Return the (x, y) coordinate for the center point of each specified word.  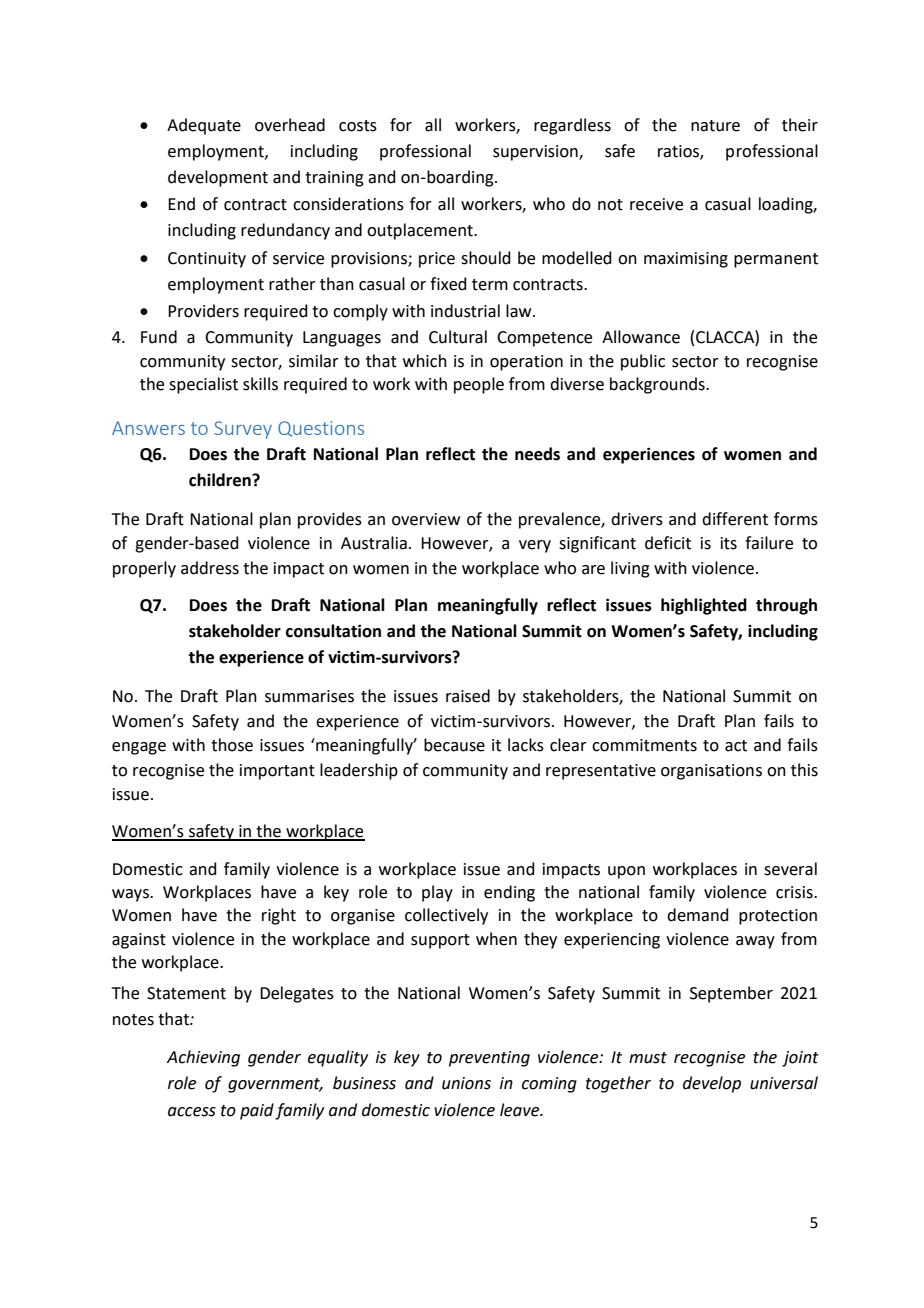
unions (466, 1083)
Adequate (204, 126)
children (221, 480)
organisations (711, 772)
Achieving (203, 1058)
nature (715, 126)
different (735, 519)
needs (537, 454)
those (232, 745)
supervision (536, 153)
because (454, 745)
